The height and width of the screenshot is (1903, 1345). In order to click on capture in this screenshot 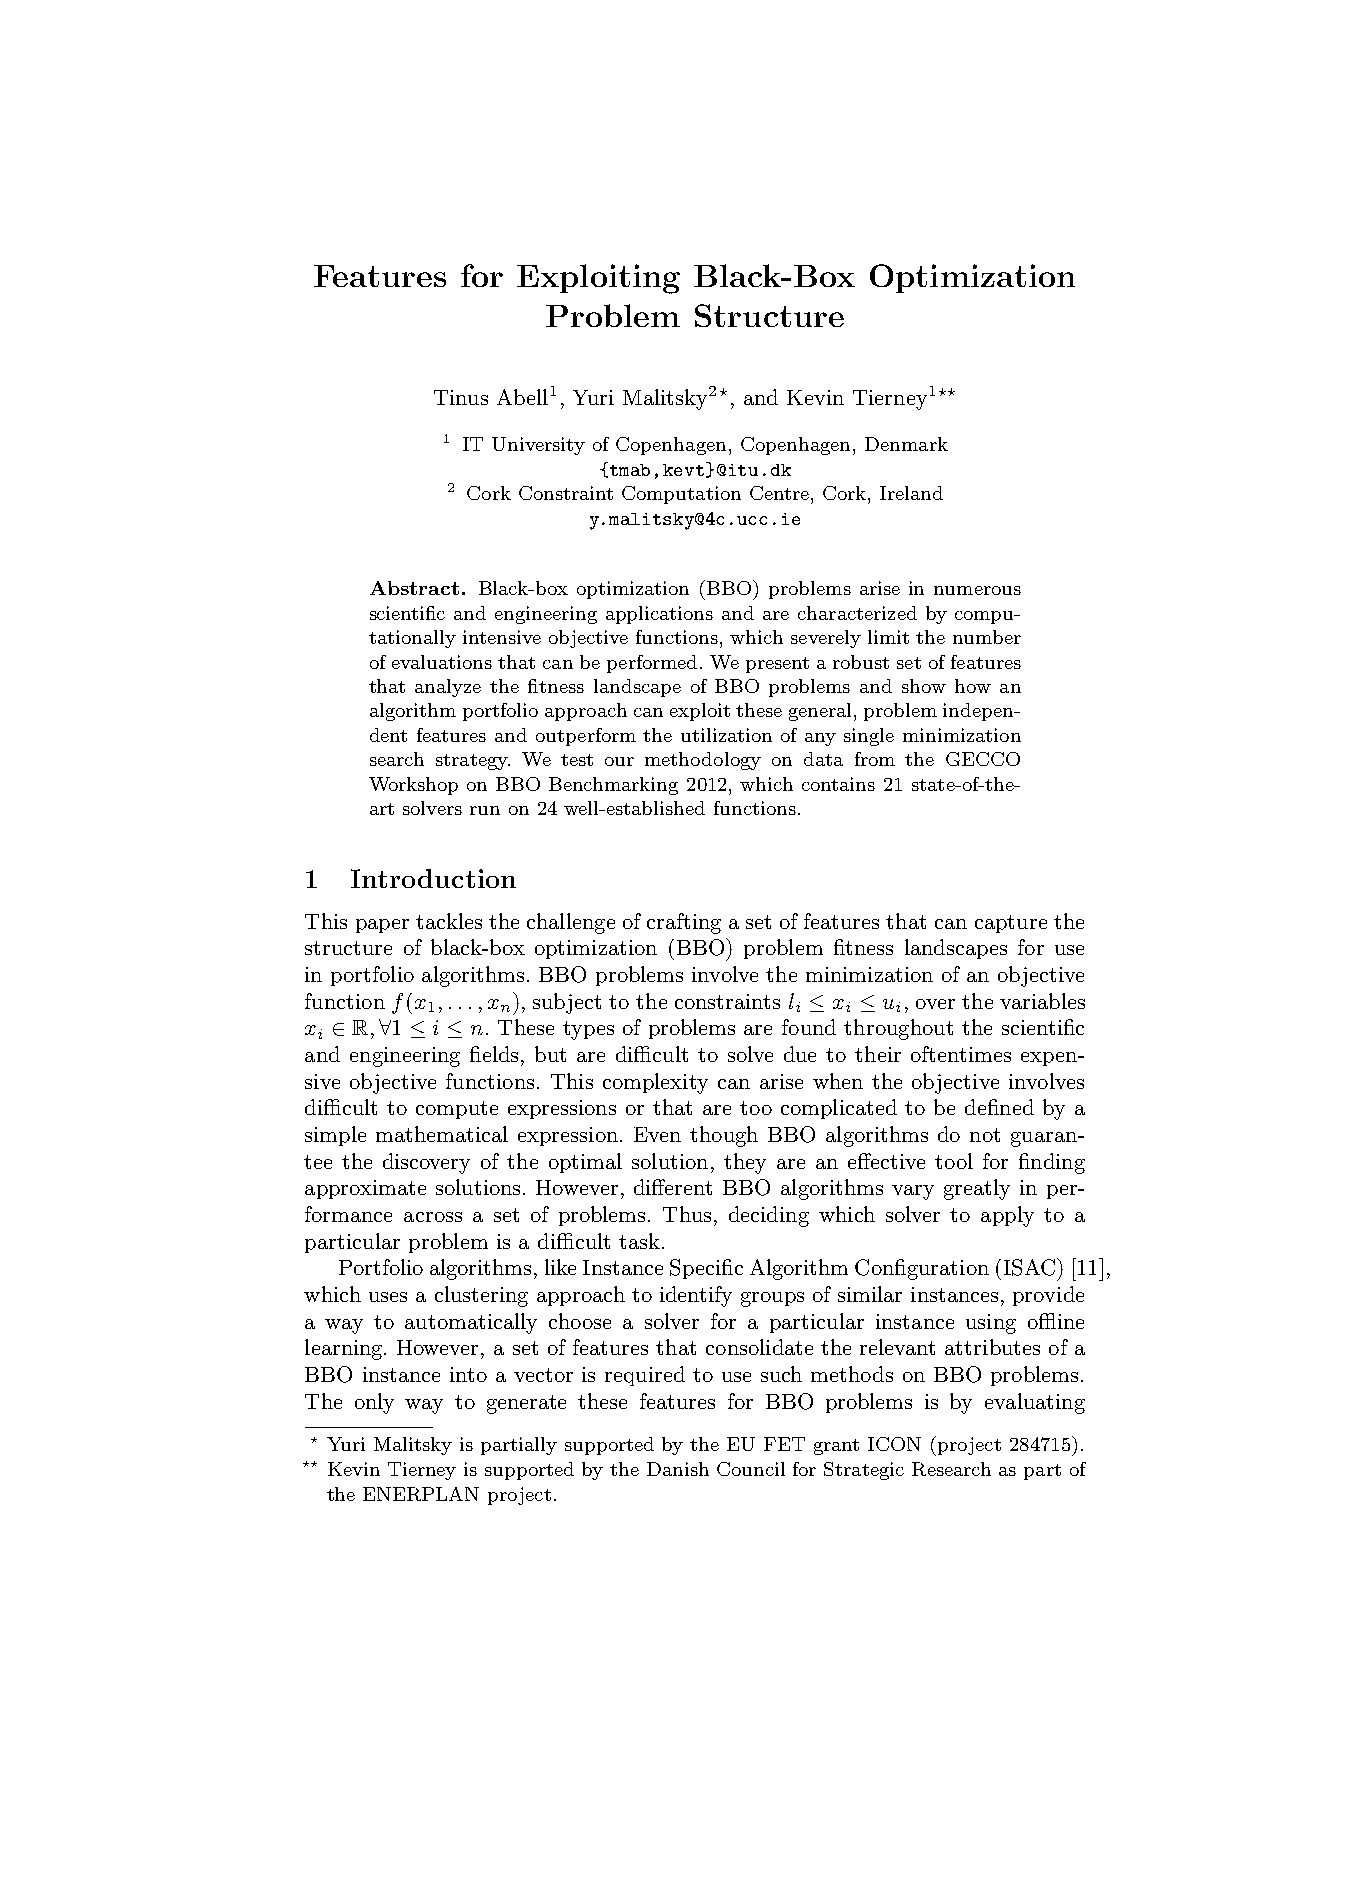, I will do `click(1011, 924)`.
